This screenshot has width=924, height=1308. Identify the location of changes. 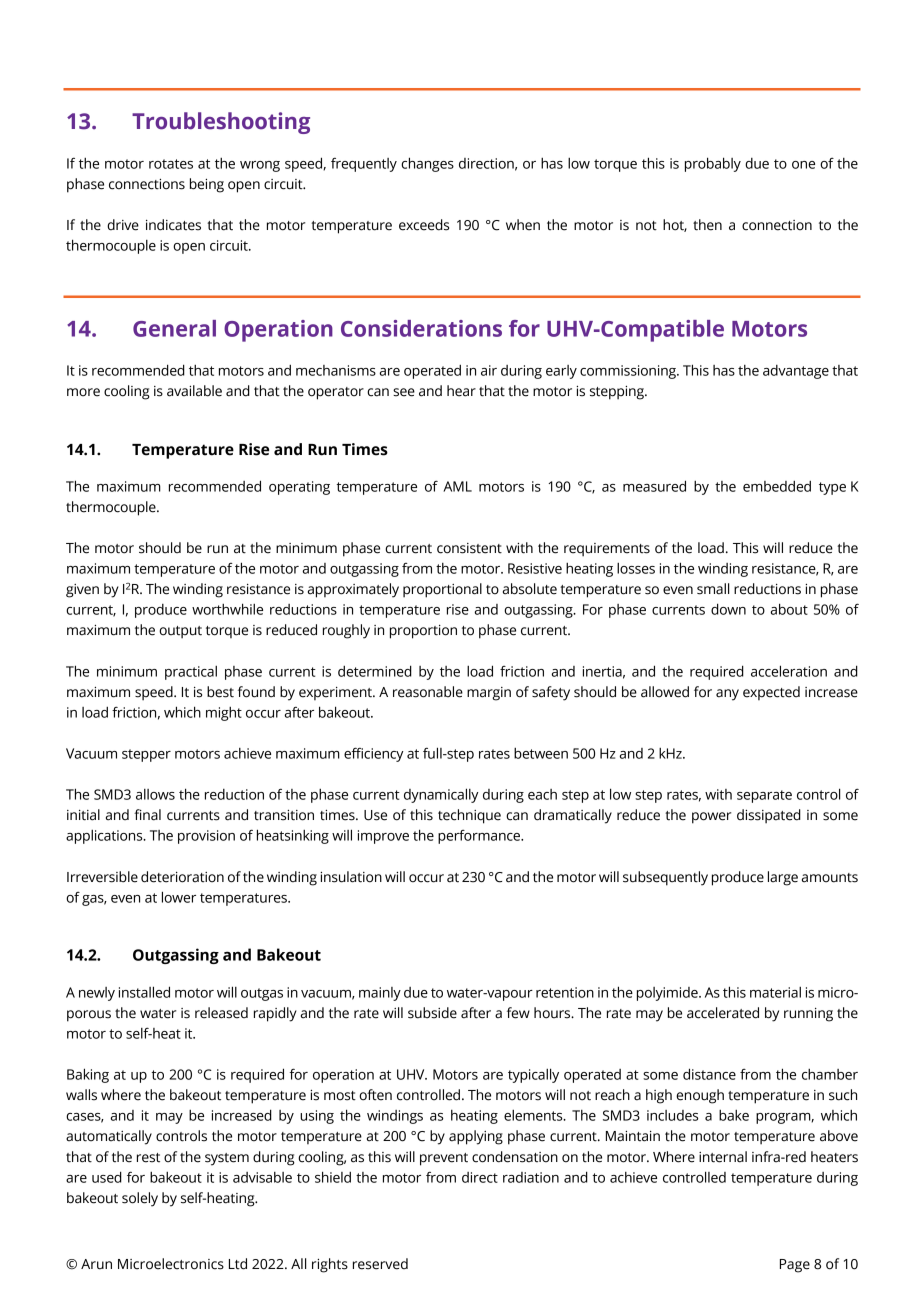
(427, 164).
